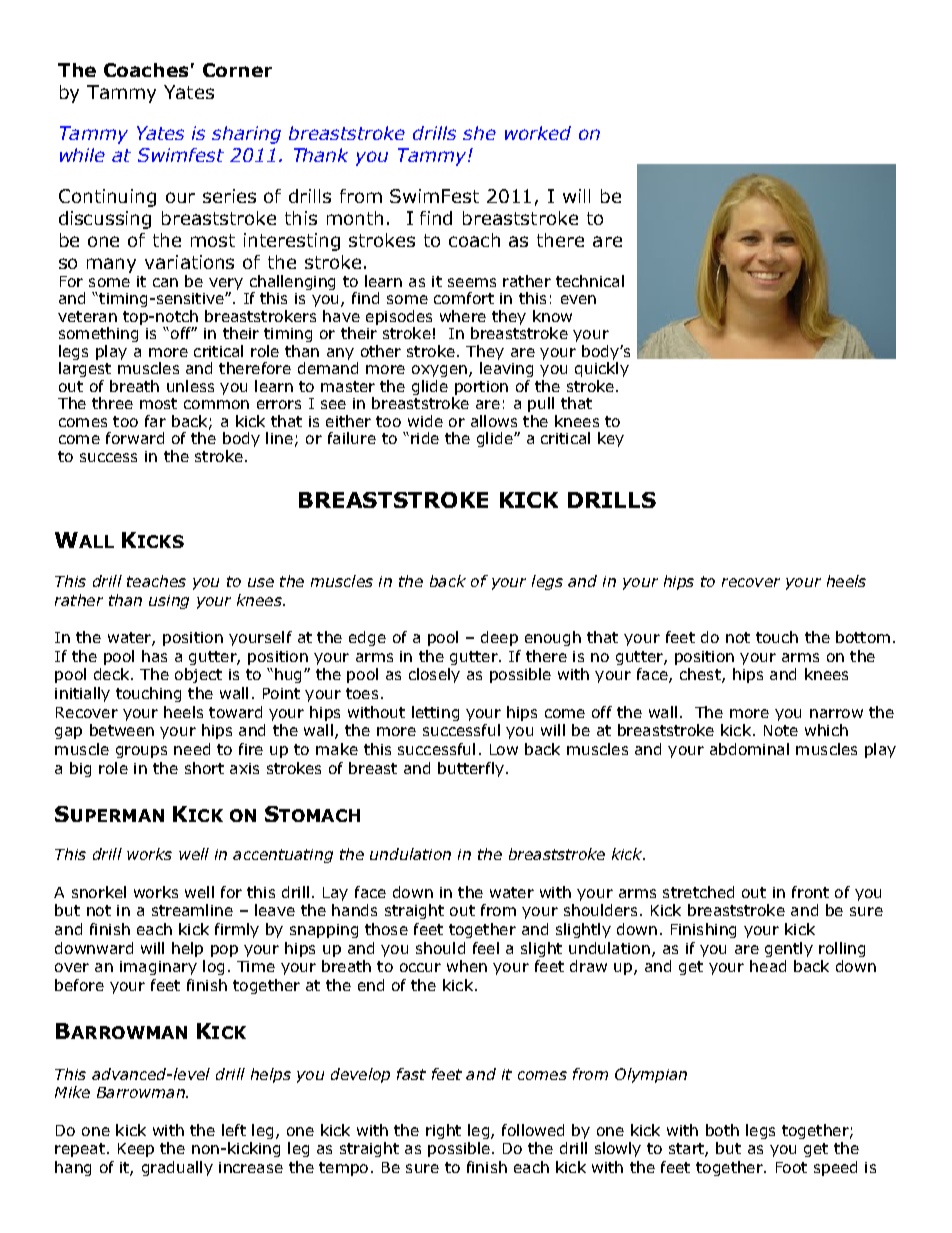 This screenshot has height=1233, width=952. What do you see at coordinates (169, 602) in the screenshot?
I see `using` at bounding box center [169, 602].
